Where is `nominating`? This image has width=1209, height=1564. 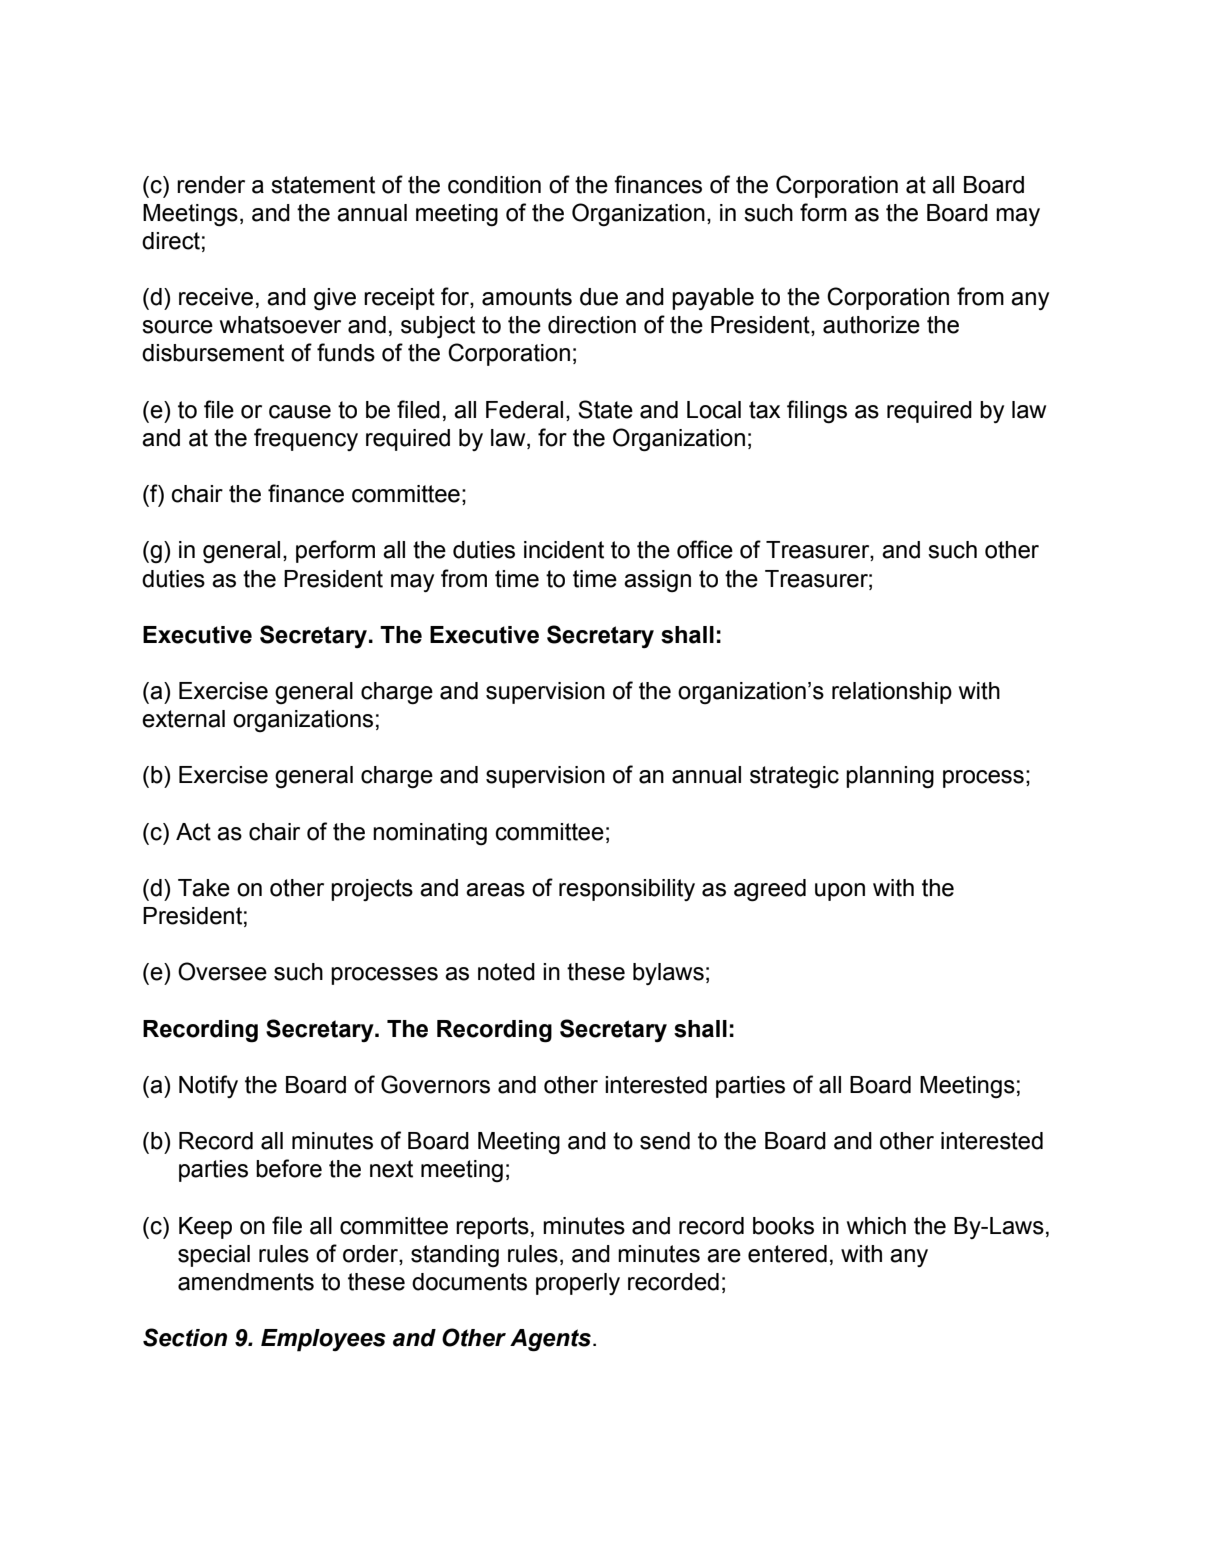 nominating is located at coordinates (430, 834).
